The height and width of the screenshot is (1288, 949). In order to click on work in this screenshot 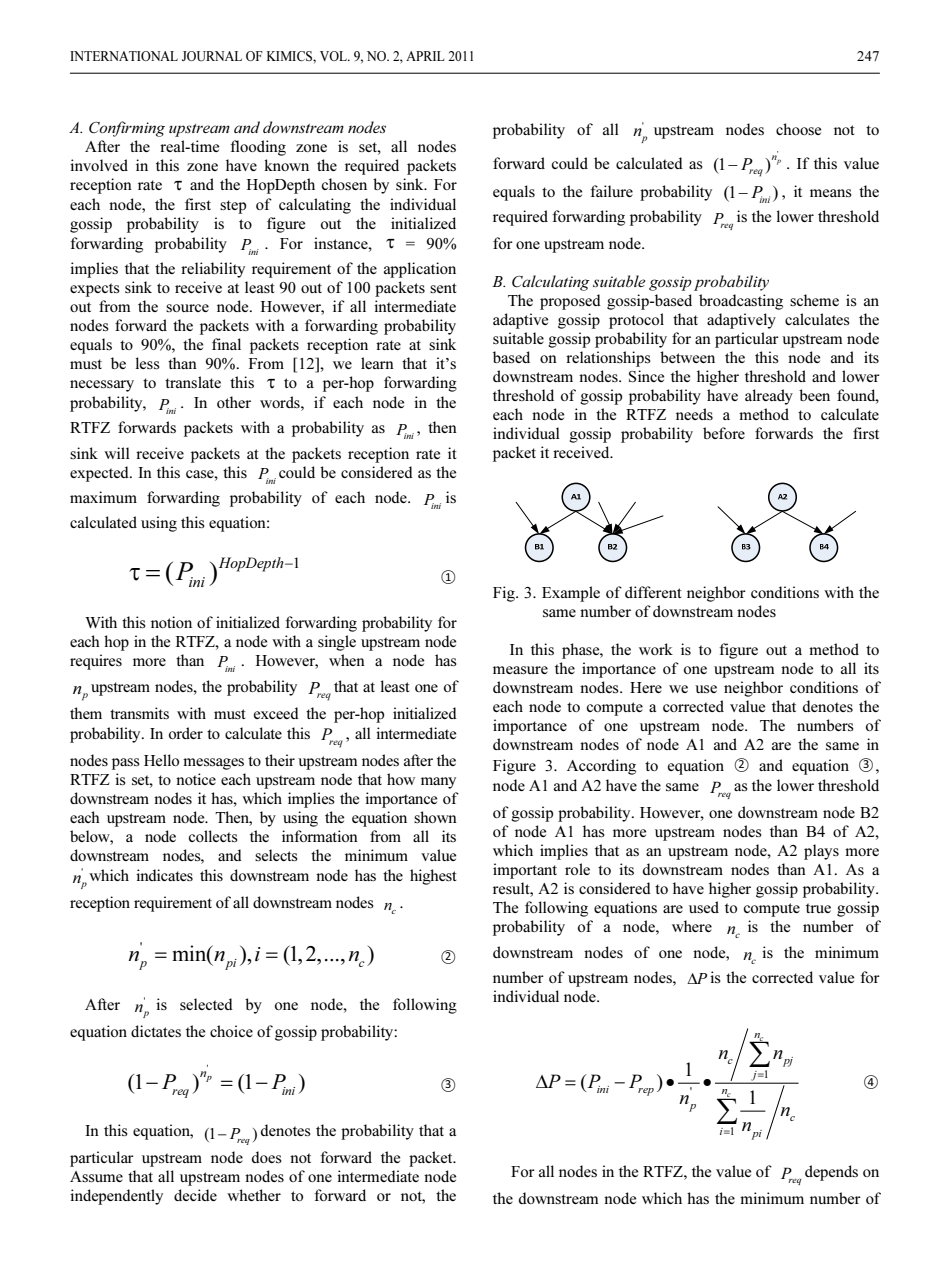, I will do `click(656, 649)`.
